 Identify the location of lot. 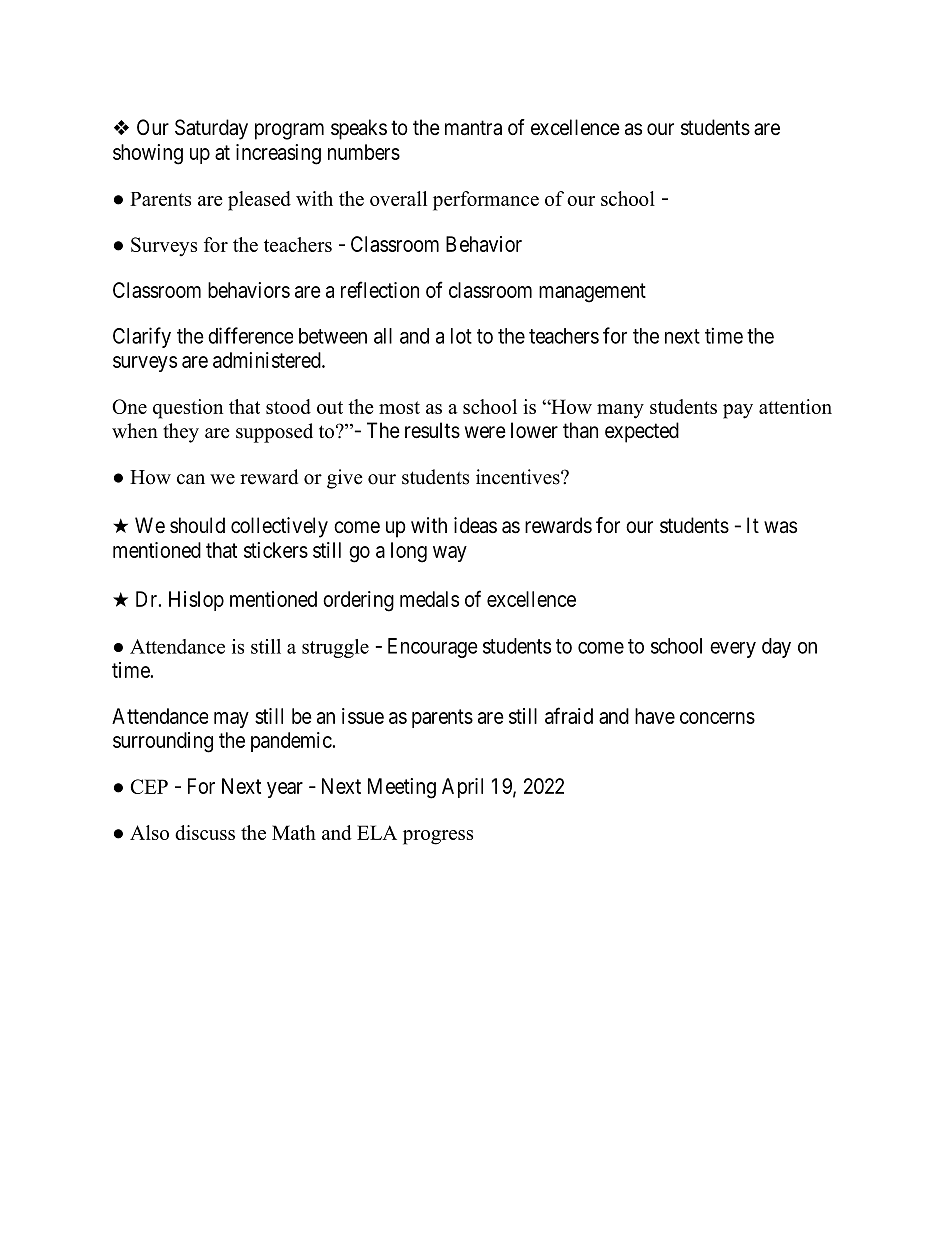
(461, 336).
